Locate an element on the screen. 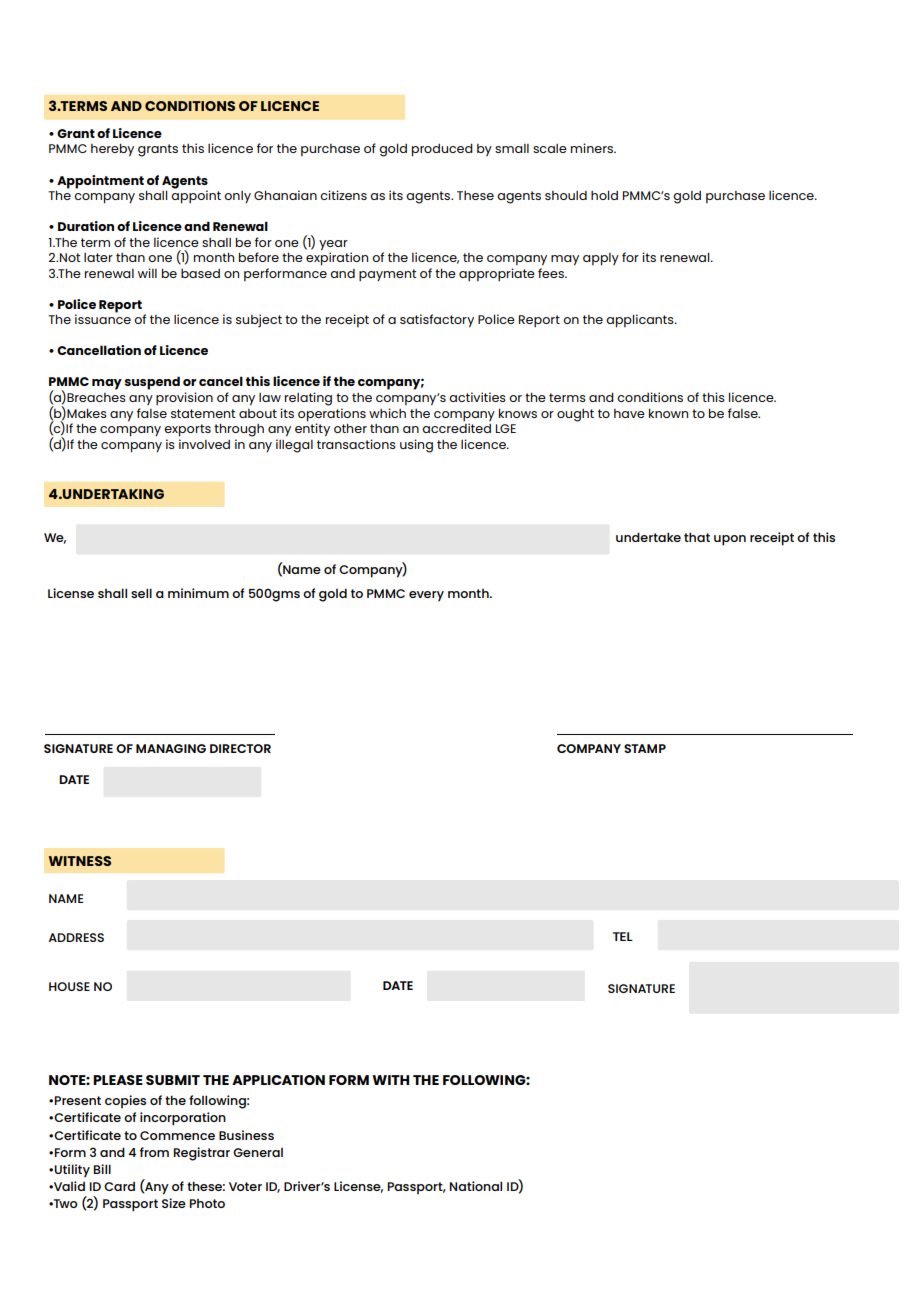 This screenshot has height=1308, width=924. STAMP is located at coordinates (645, 748).
